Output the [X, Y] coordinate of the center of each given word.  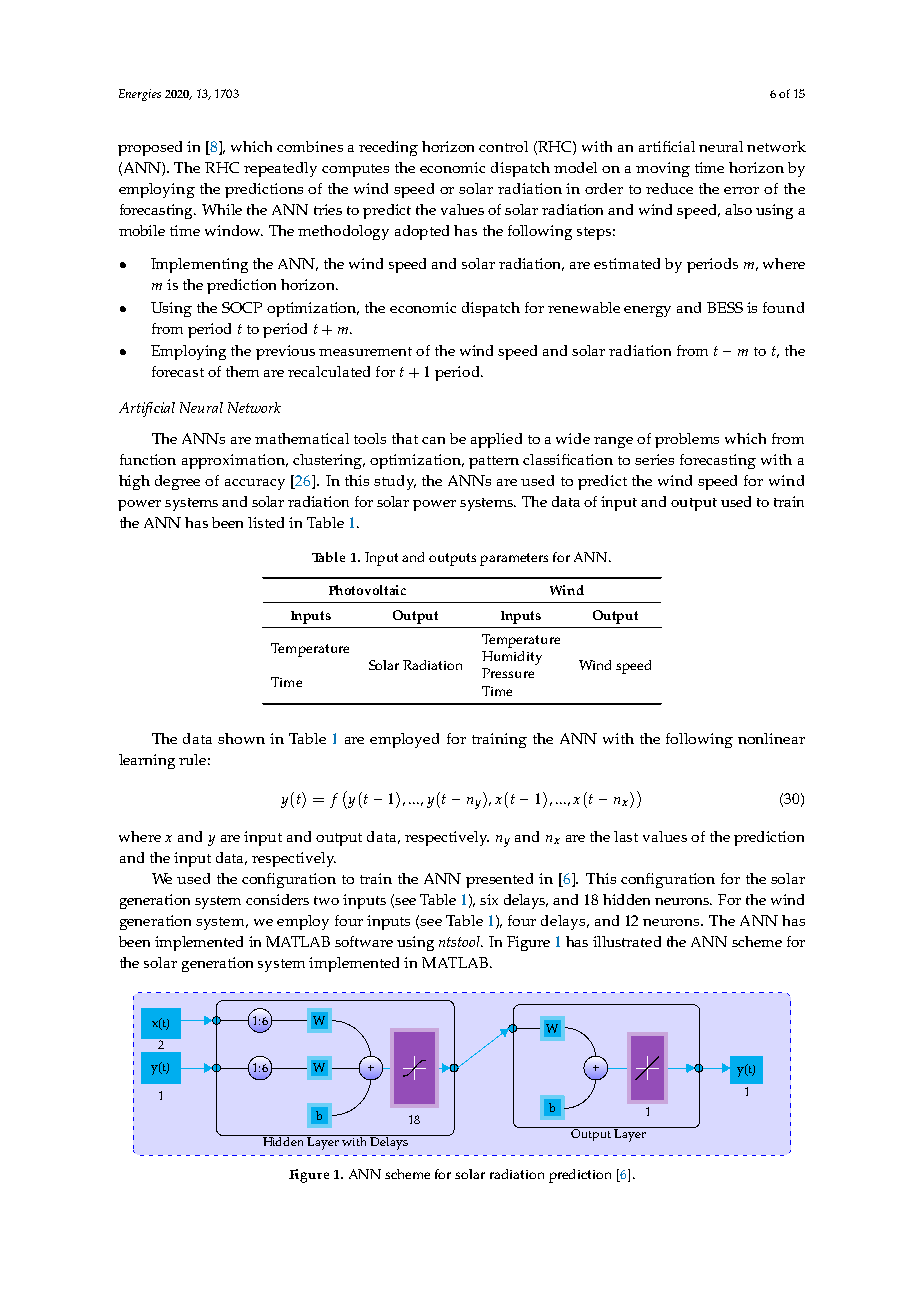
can [433, 440]
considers [277, 899]
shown [241, 738]
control [503, 146]
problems [687, 440]
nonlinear [771, 738]
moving [663, 169]
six [489, 899]
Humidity [512, 658]
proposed [150, 148]
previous [285, 352]
